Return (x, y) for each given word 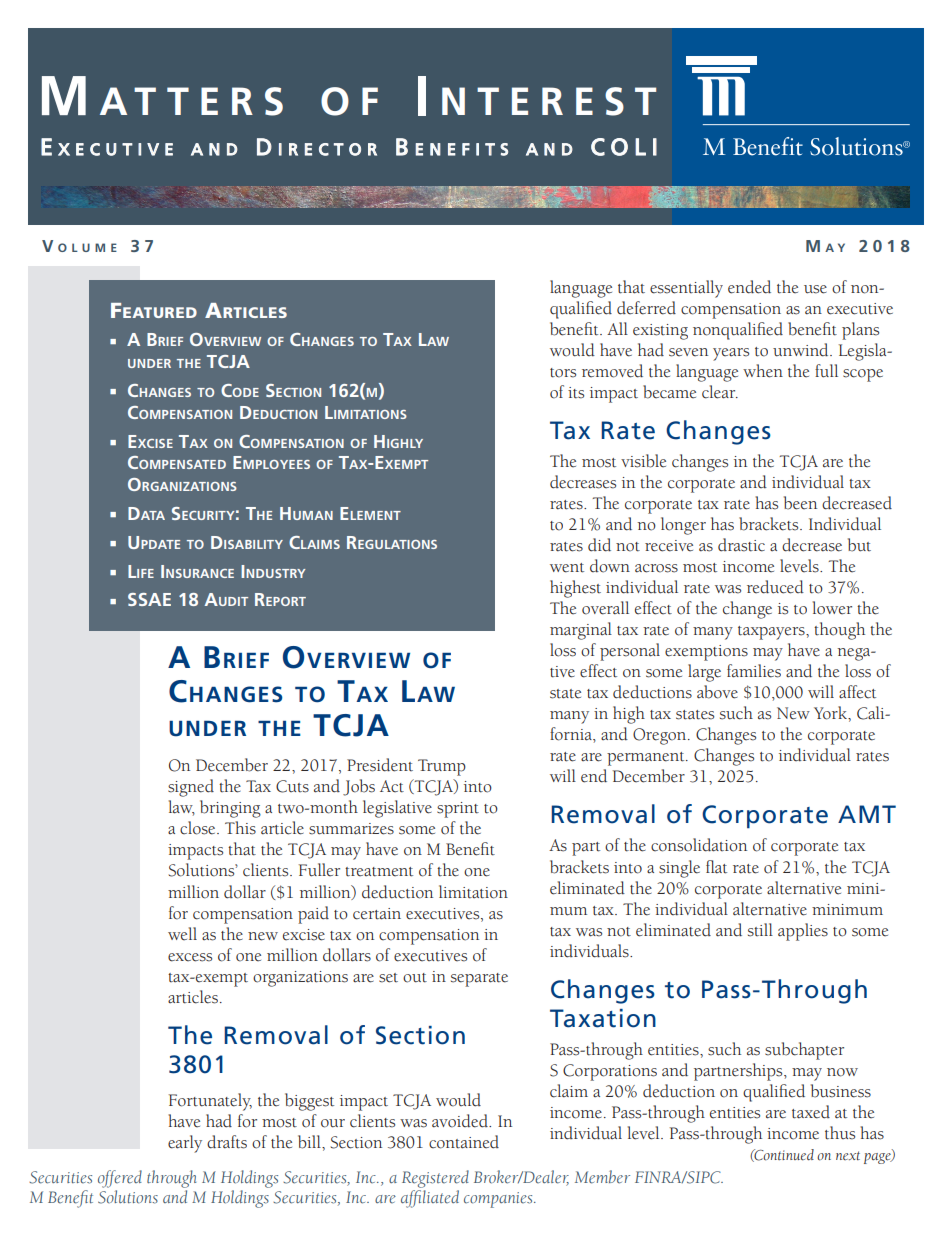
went (567, 568)
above (717, 692)
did (599, 545)
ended (749, 287)
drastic (741, 545)
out (415, 978)
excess (190, 957)
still (760, 930)
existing (660, 332)
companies (499, 1200)
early (185, 1144)
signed (191, 788)
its (576, 393)
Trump (442, 767)
